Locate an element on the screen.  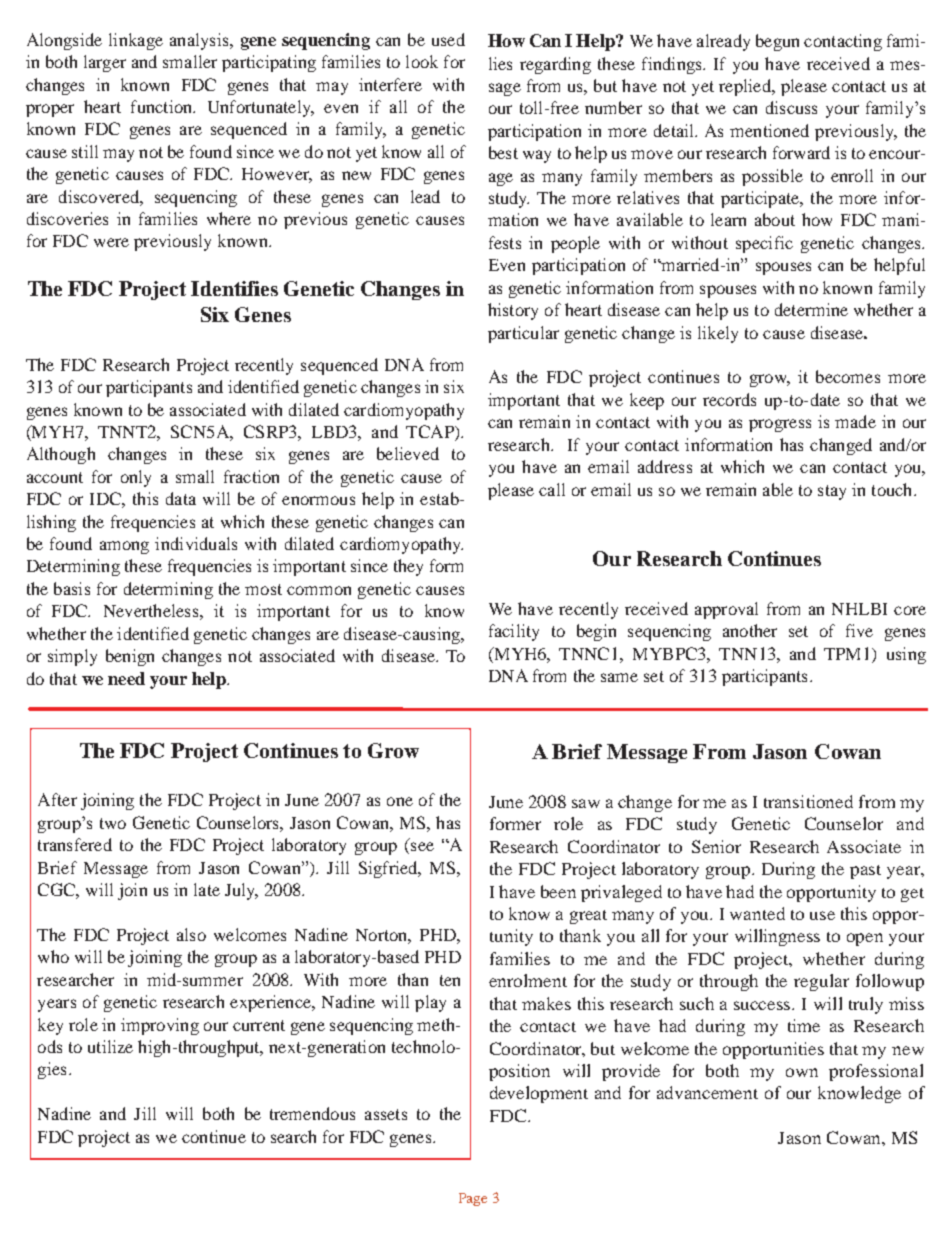
determine is located at coordinates (811, 309).
